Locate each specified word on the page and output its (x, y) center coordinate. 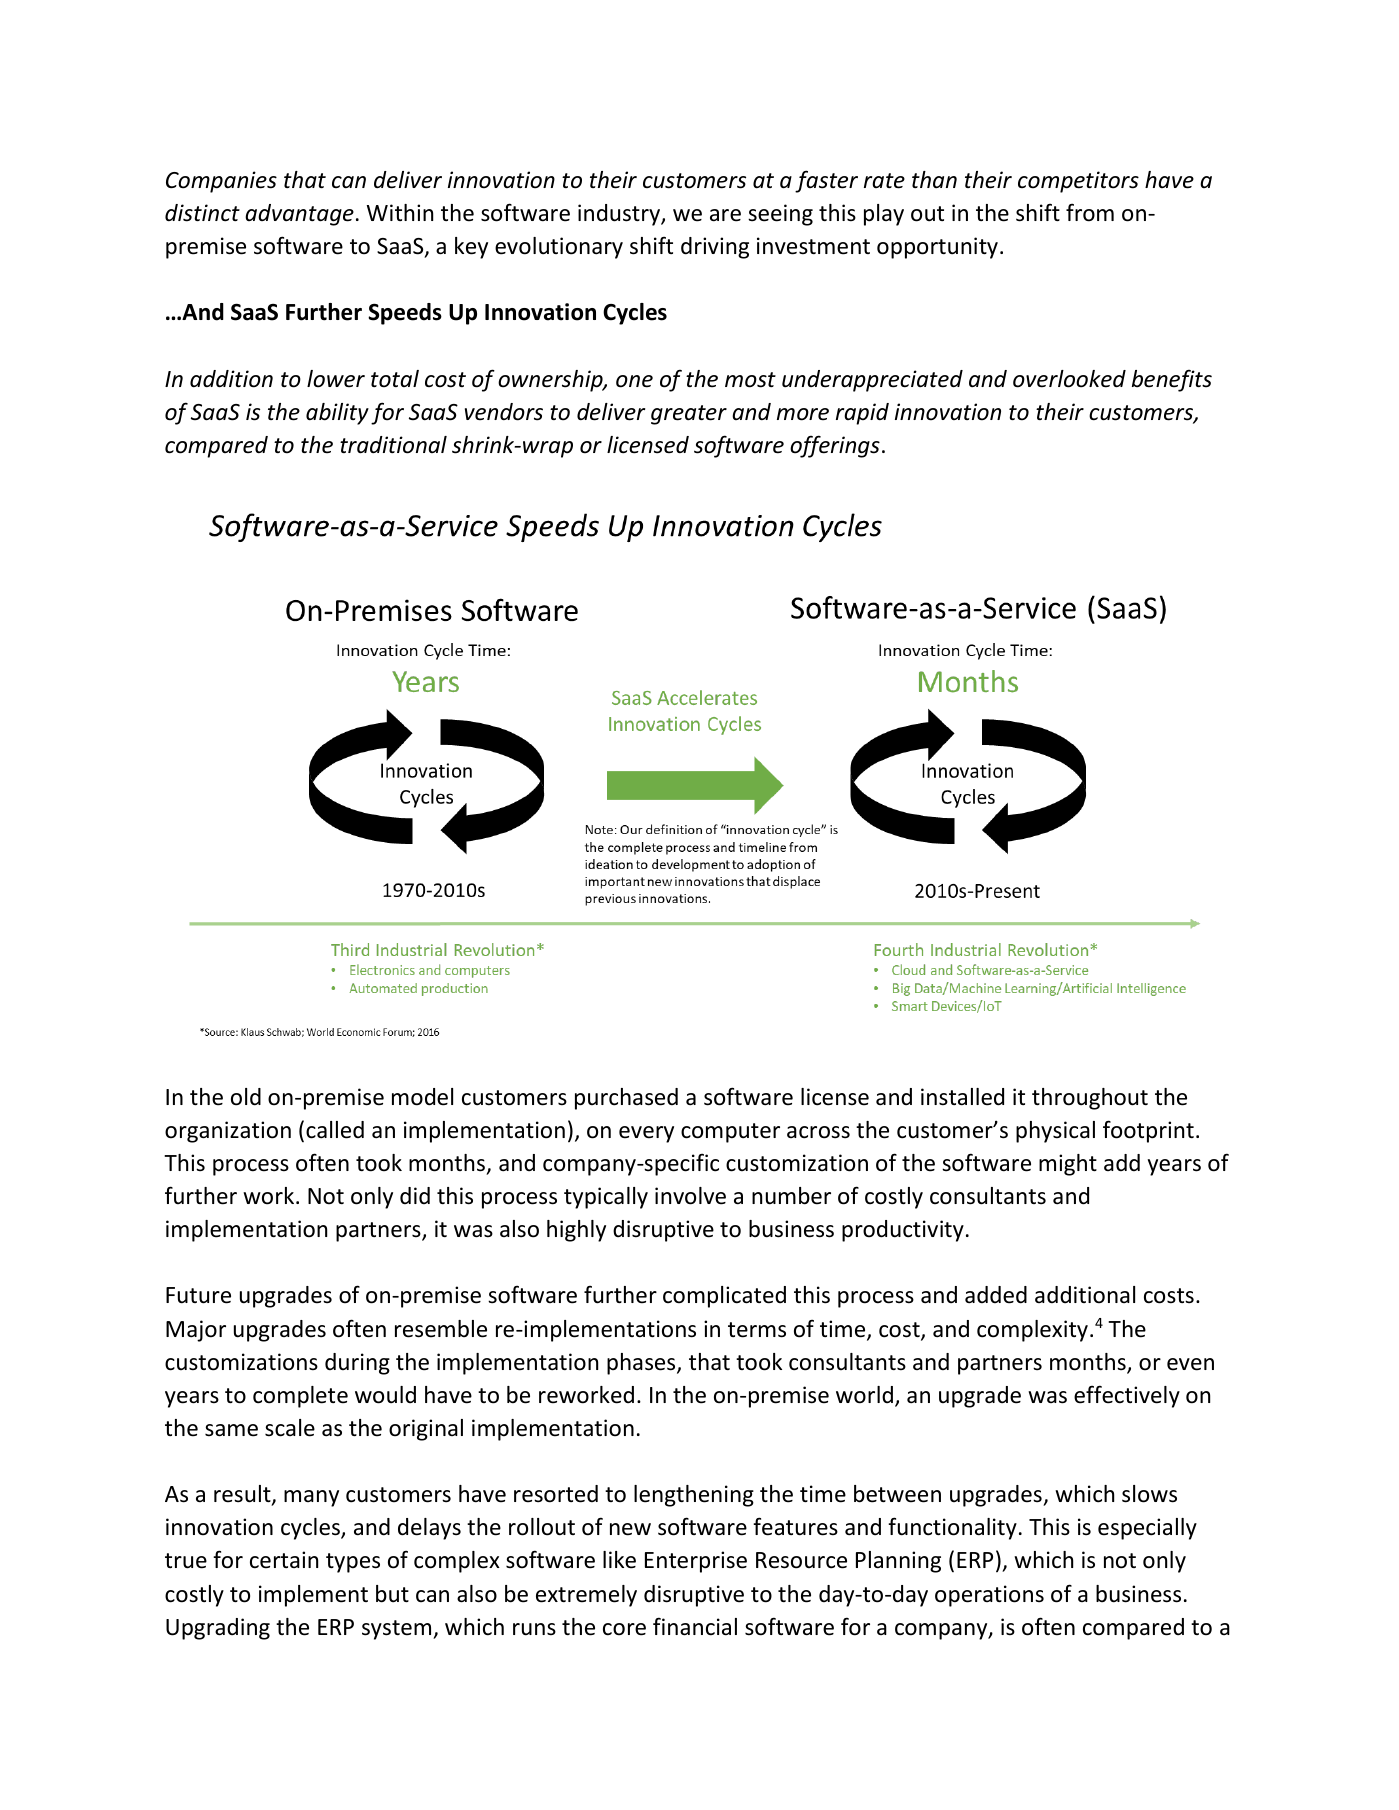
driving (715, 248)
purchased (626, 1099)
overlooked (1069, 379)
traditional (393, 445)
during (357, 1364)
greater (689, 415)
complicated (724, 1297)
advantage (299, 215)
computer (730, 1133)
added (996, 1295)
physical (1055, 1132)
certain (284, 1560)
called (335, 1130)
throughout (1090, 1099)
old (246, 1097)
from (1090, 212)
